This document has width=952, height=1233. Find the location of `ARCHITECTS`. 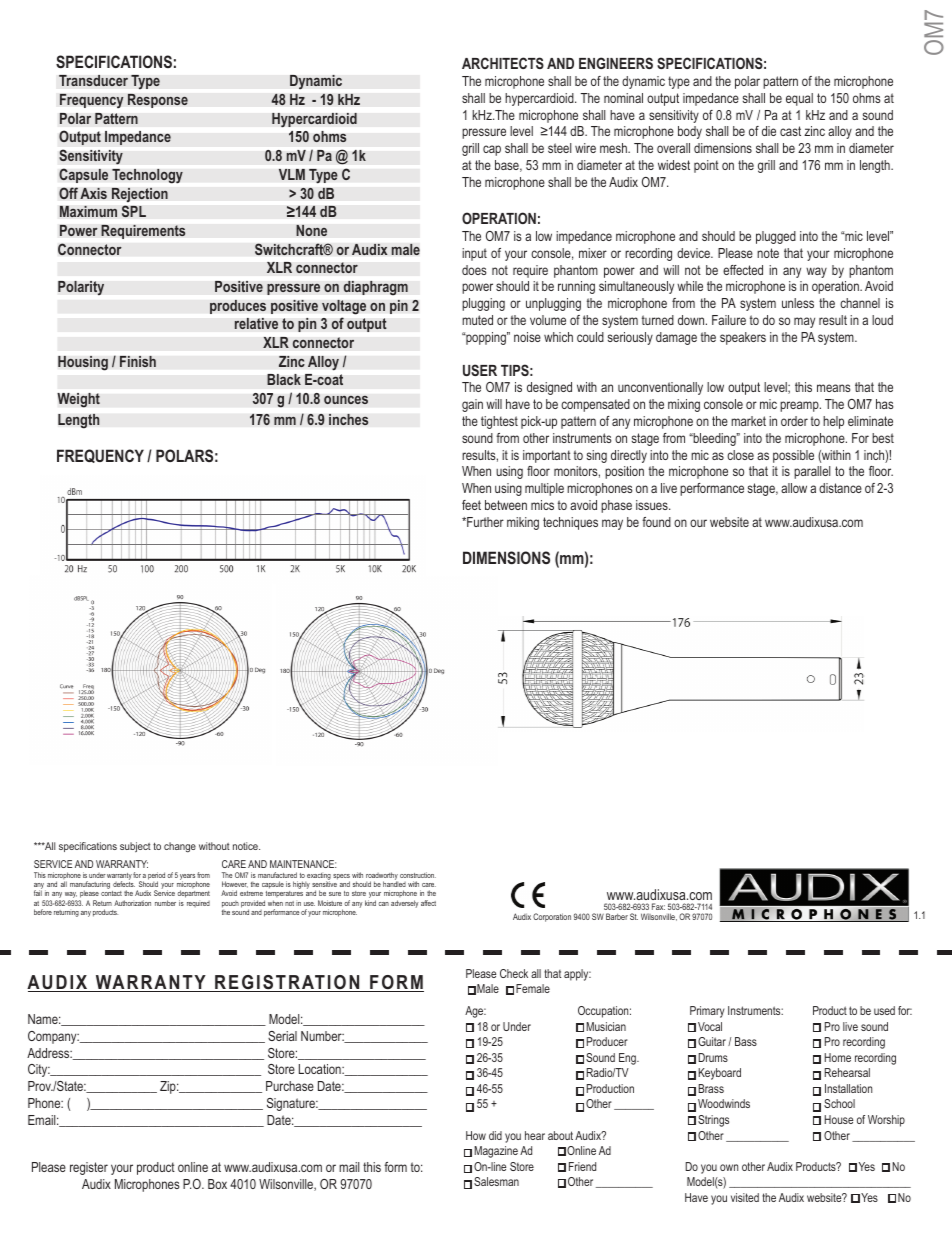

ARCHITECTS is located at coordinates (503, 63).
